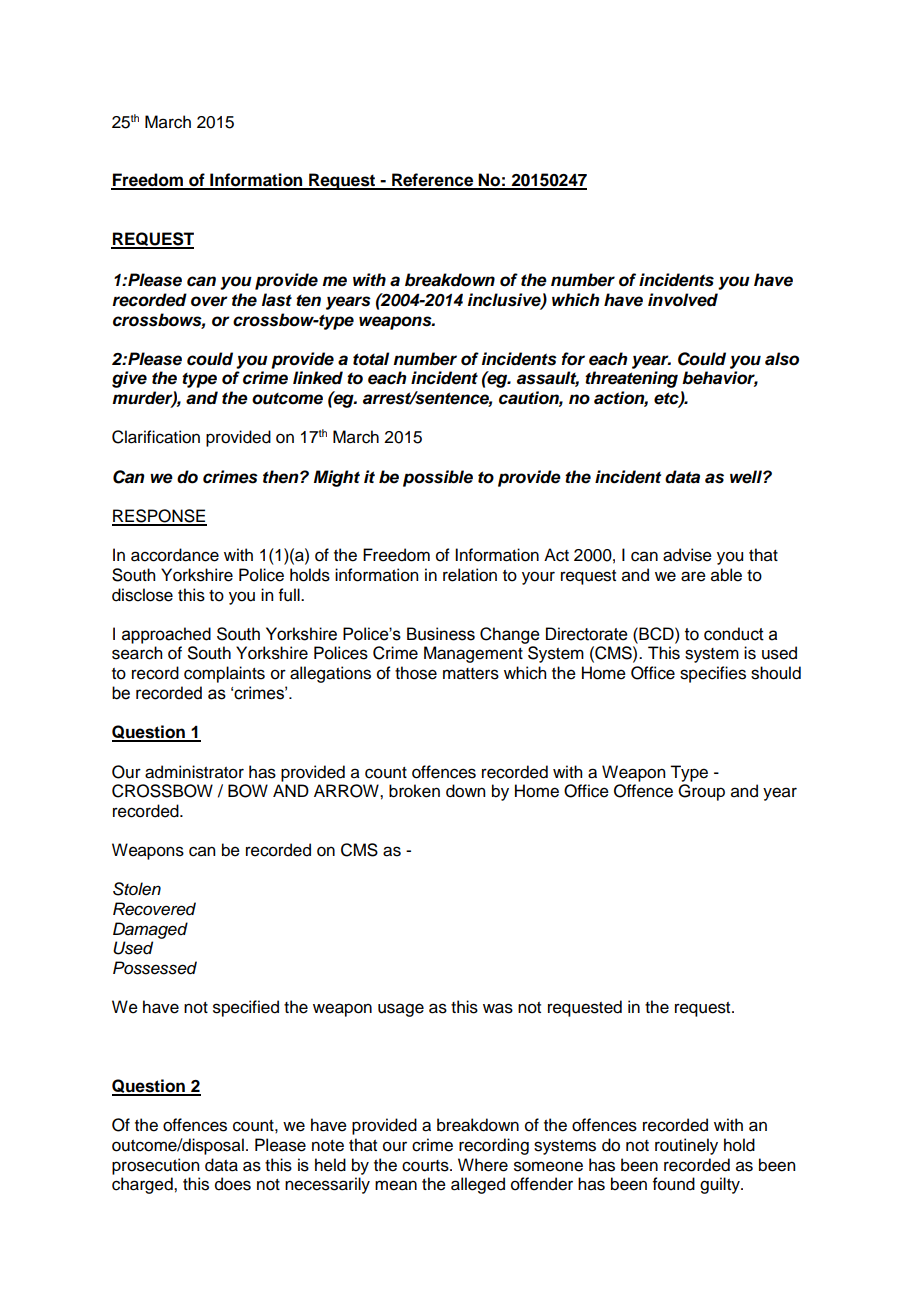 The width and height of the document is (924, 1308). Describe the element at coordinates (224, 674) in the document. I see `complaints` at that location.
